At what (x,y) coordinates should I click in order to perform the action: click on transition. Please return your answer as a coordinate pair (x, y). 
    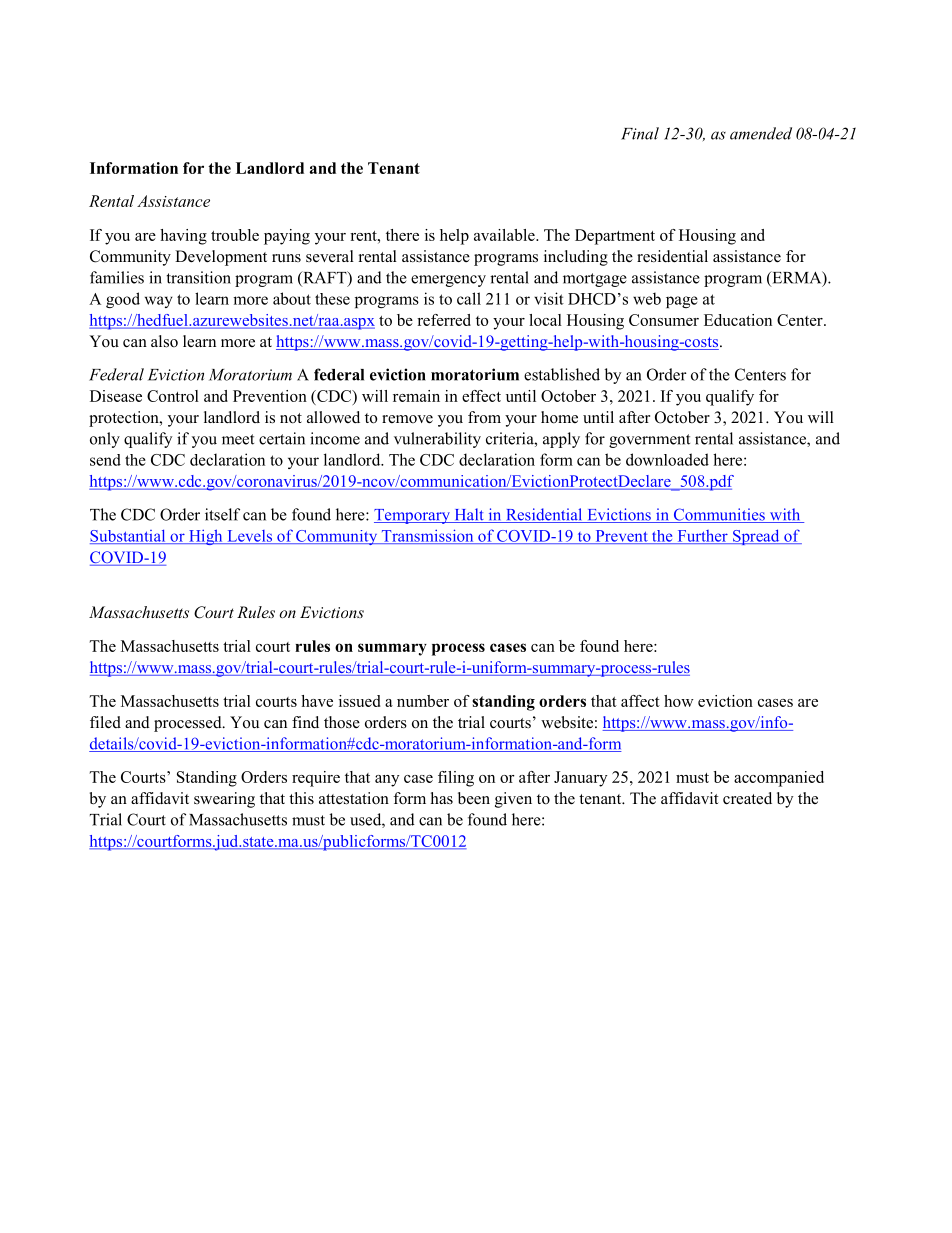
    Looking at the image, I should click on (199, 277).
